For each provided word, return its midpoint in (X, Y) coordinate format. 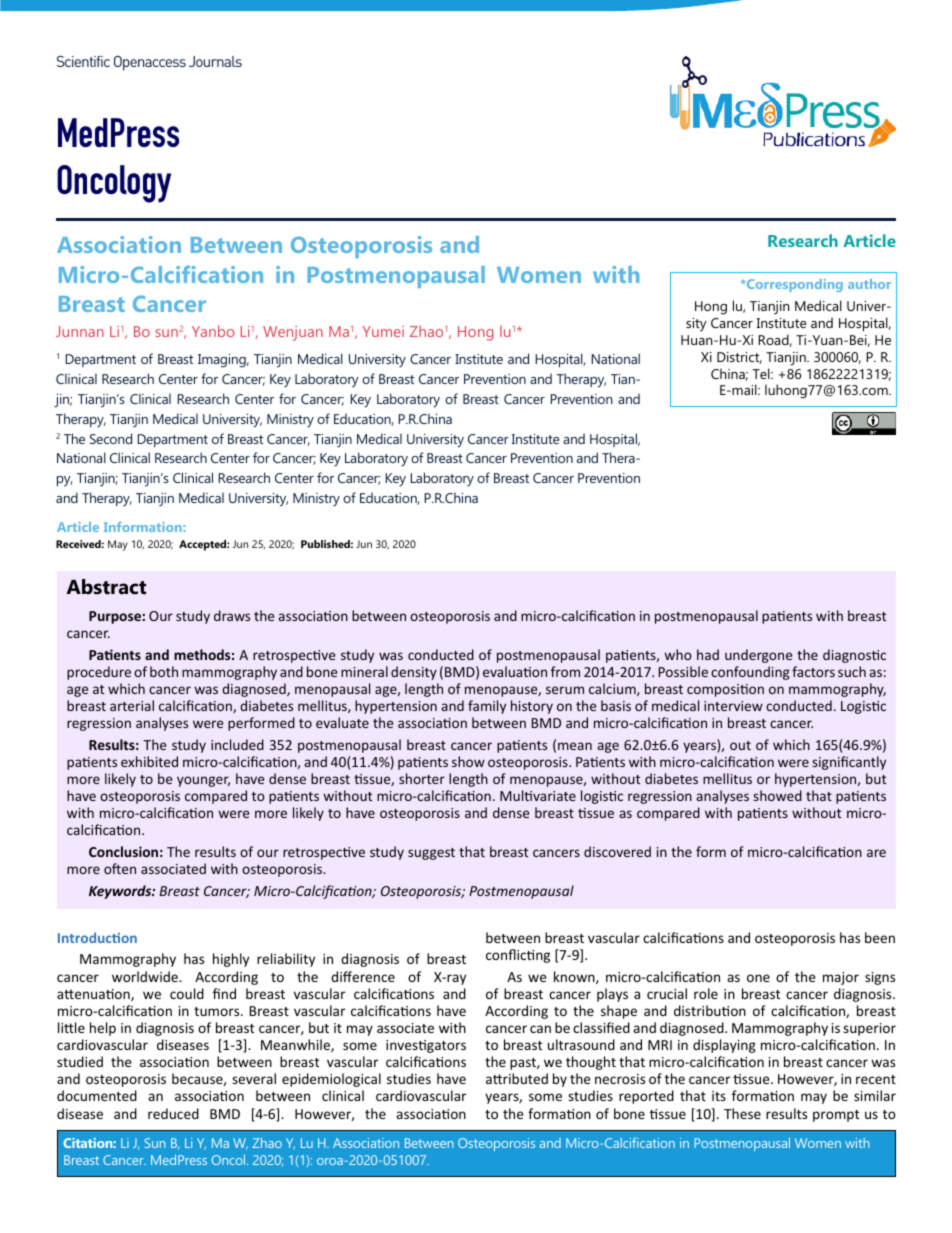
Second (111, 438)
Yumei (383, 331)
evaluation (515, 671)
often (120, 868)
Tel (762, 373)
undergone (758, 656)
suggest (431, 854)
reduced (173, 1113)
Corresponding (794, 285)
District (739, 358)
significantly (849, 763)
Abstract (106, 587)
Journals (215, 61)
